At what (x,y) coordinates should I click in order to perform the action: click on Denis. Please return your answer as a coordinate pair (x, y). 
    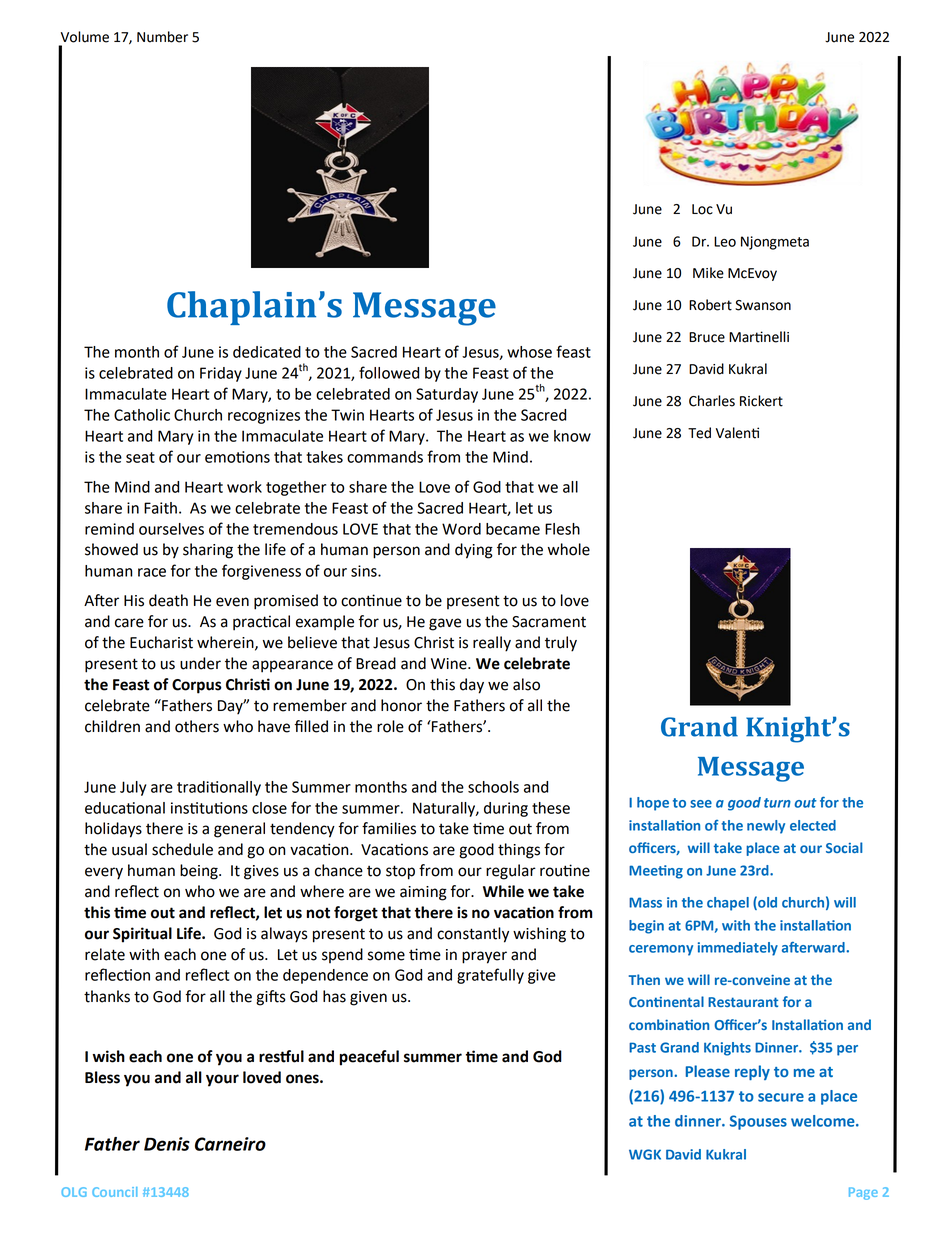
    Looking at the image, I should click on (167, 1144).
